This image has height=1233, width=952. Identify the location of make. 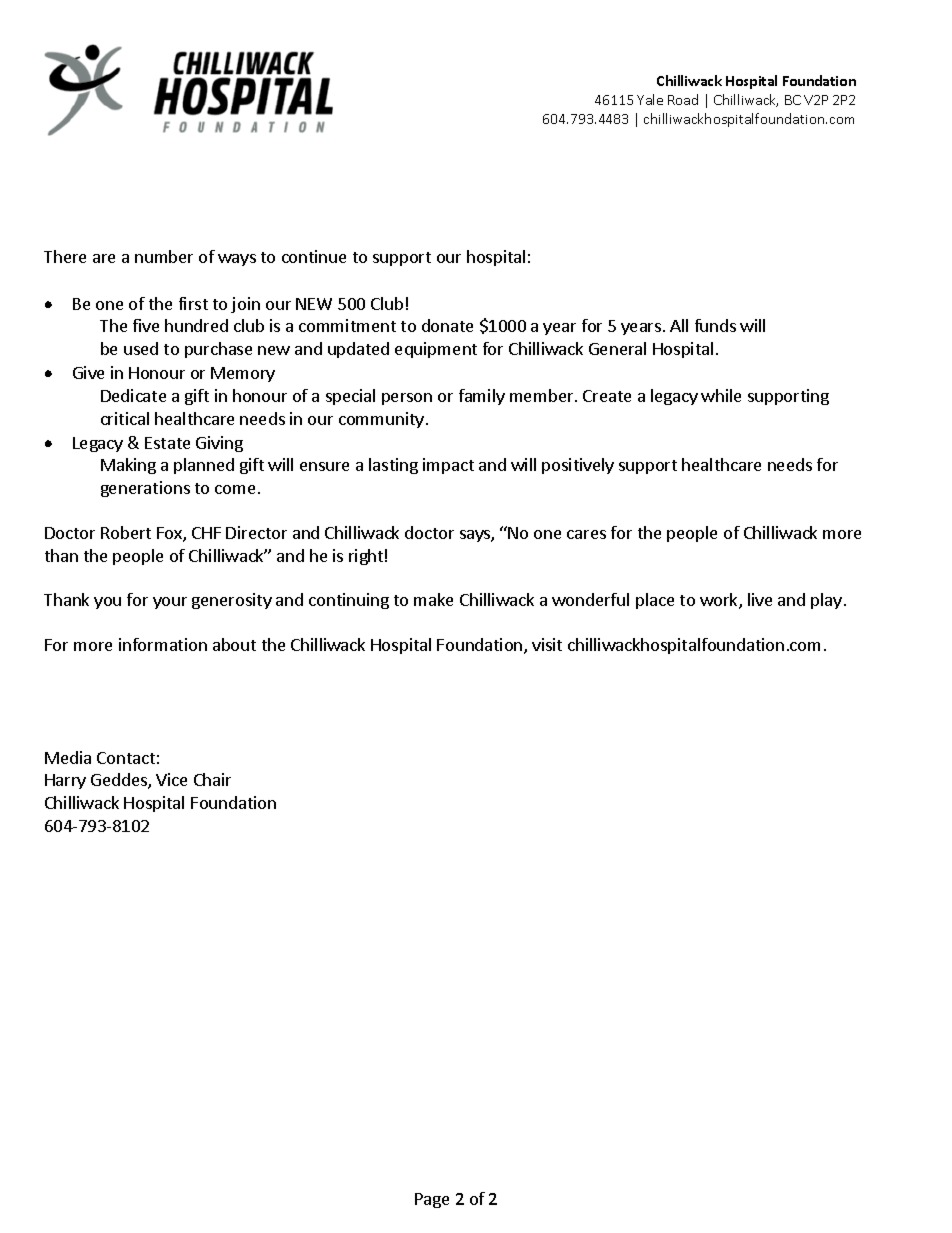
(433, 599).
